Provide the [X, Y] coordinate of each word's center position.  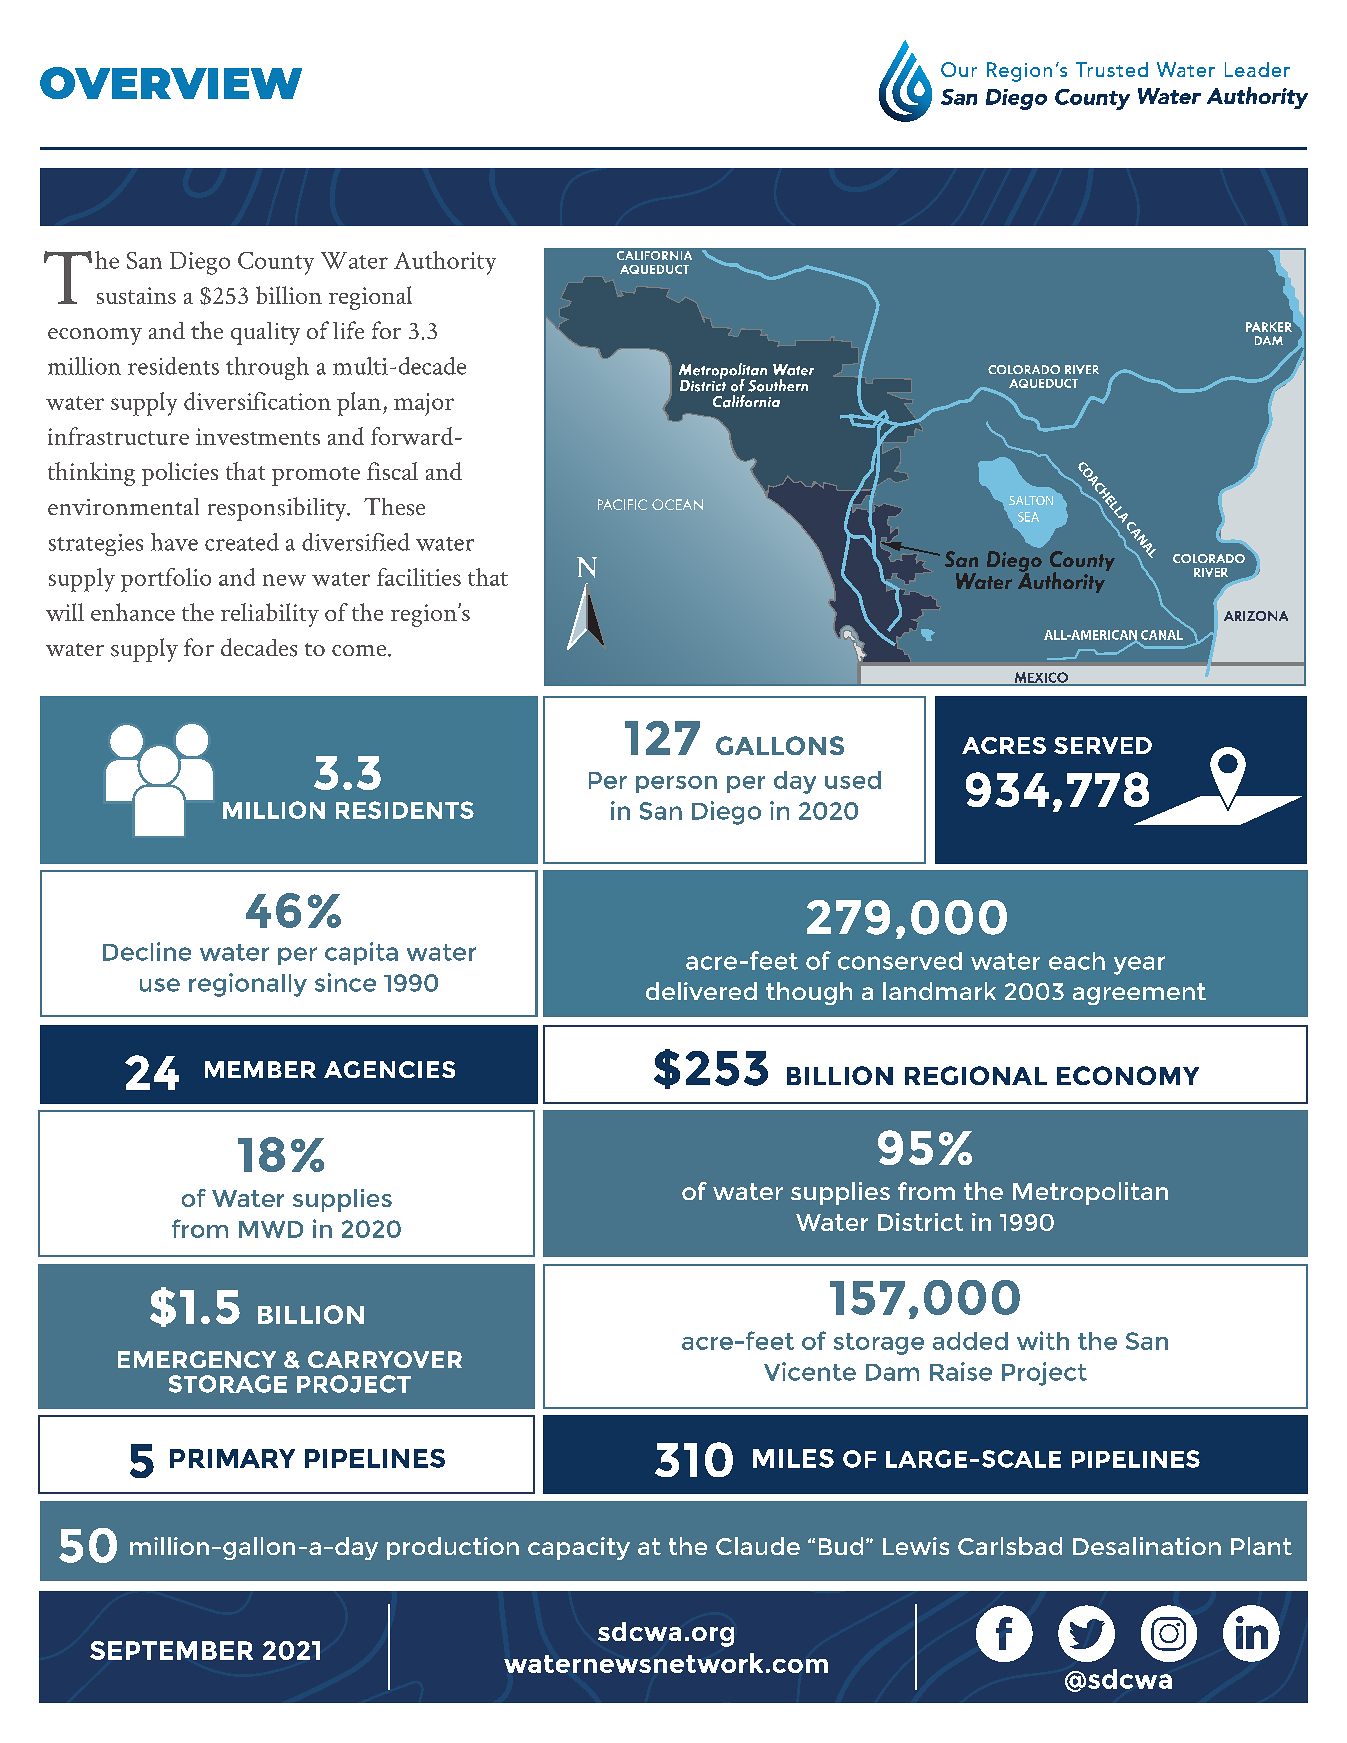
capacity [579, 1548]
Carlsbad [1010, 1546]
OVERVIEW [171, 83]
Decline [147, 951]
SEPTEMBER [171, 1650]
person [676, 784]
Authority [445, 263]
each [1077, 961]
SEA [1028, 517]
